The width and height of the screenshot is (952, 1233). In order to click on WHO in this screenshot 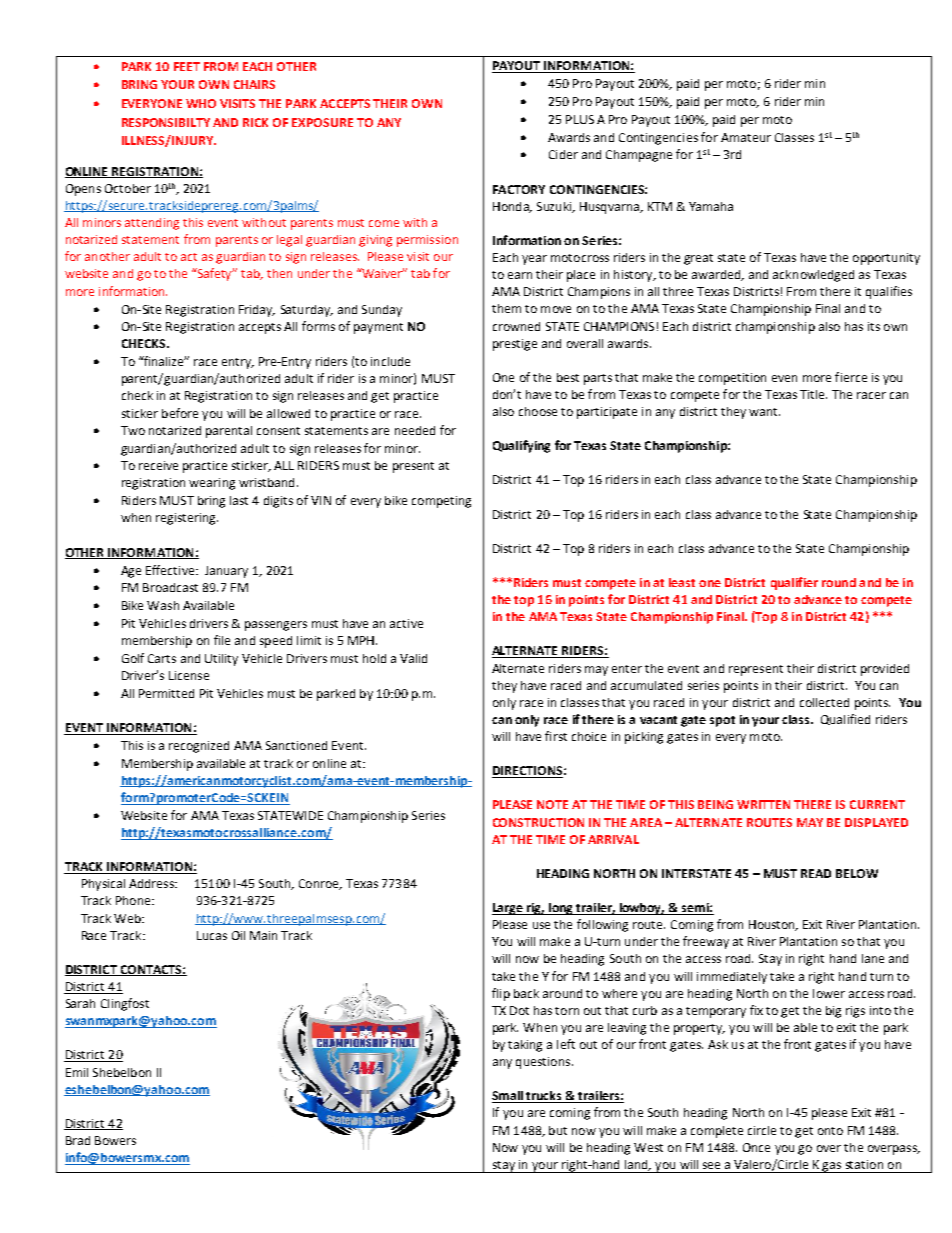, I will do `click(201, 103)`.
